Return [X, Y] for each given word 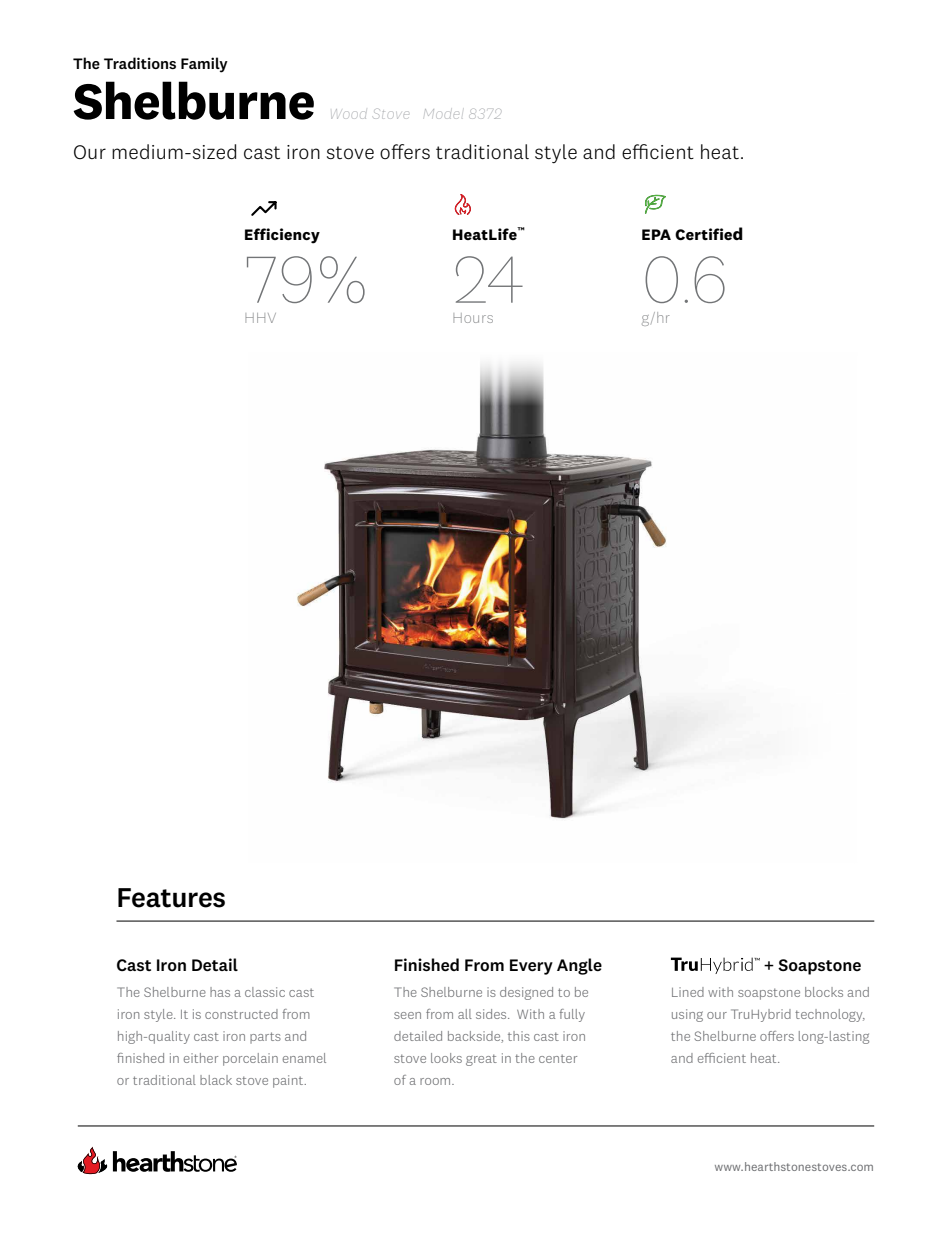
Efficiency [282, 236]
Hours [473, 318]
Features [171, 898]
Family [204, 65]
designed [526, 993]
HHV [260, 318]
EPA [656, 234]
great [481, 1060]
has [220, 992]
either [201, 1058]
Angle [579, 966]
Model [442, 114]
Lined [688, 992]
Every [531, 967]
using [687, 1015]
